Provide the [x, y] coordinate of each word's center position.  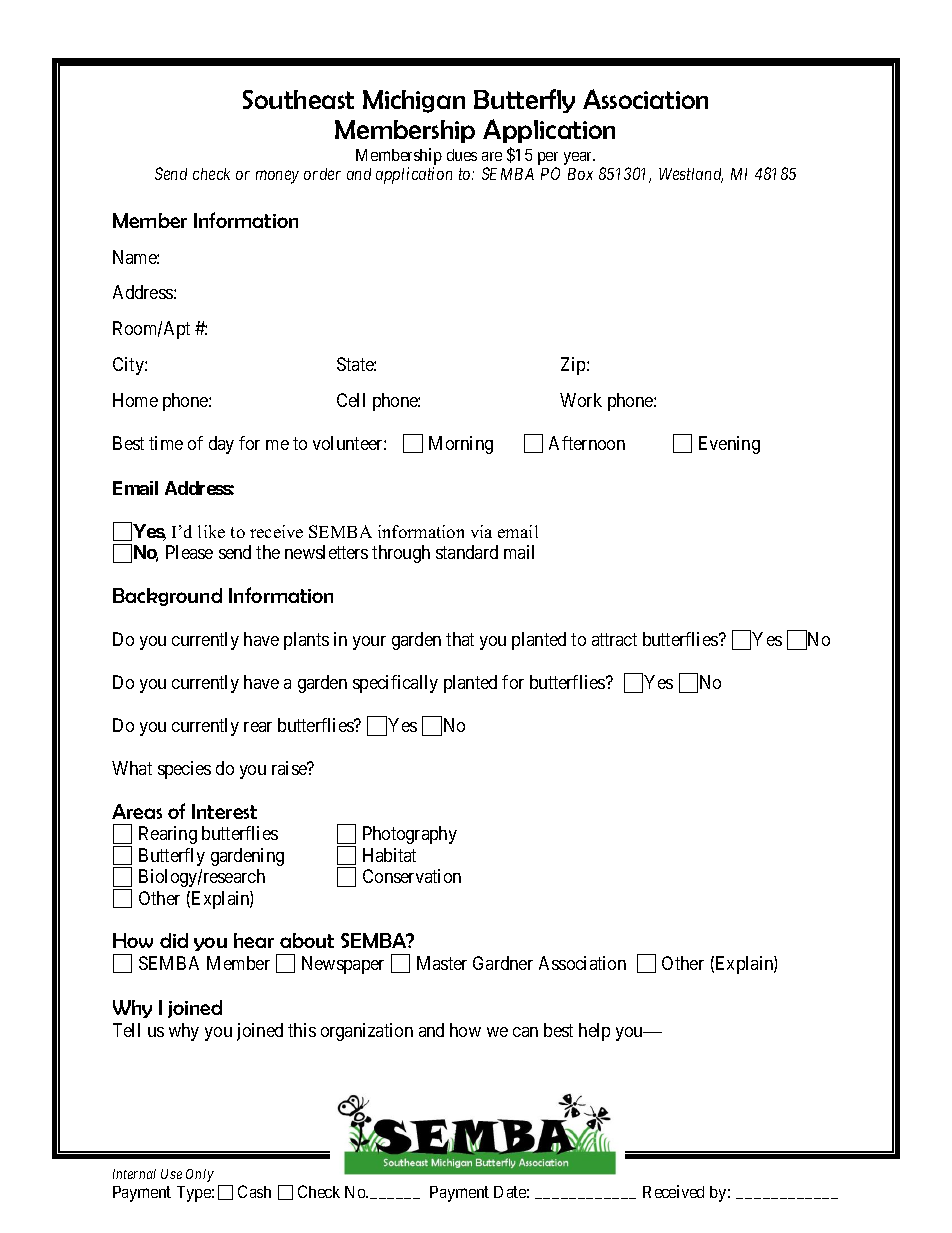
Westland [691, 175]
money [277, 177]
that [460, 639]
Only [200, 1175]
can [525, 1032]
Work [581, 400]
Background [167, 597]
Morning [461, 445]
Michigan [414, 101]
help [594, 1032]
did [174, 940]
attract [614, 639]
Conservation [412, 876]
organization [367, 1032]
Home [135, 400]
